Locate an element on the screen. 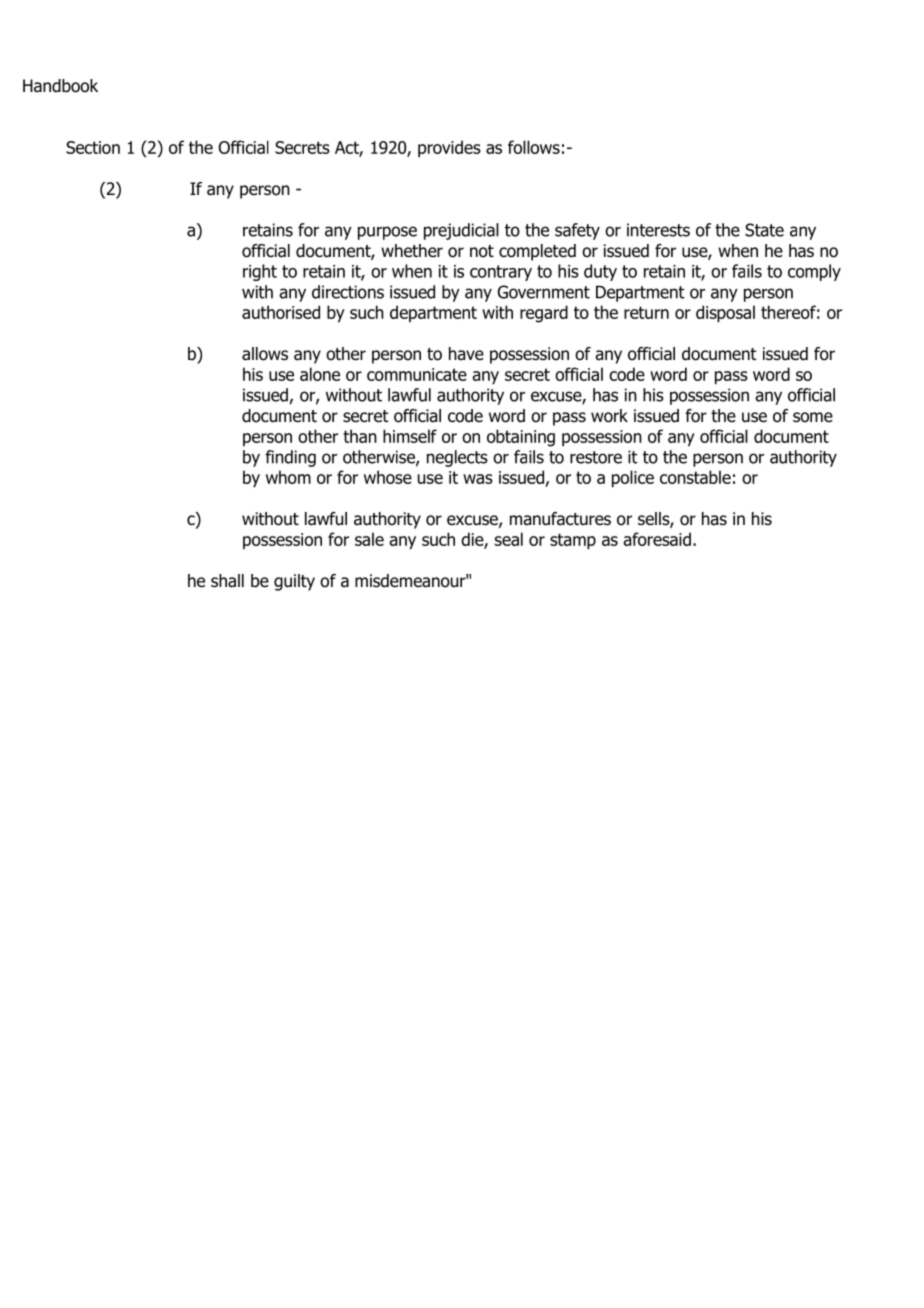  some is located at coordinates (813, 417).
